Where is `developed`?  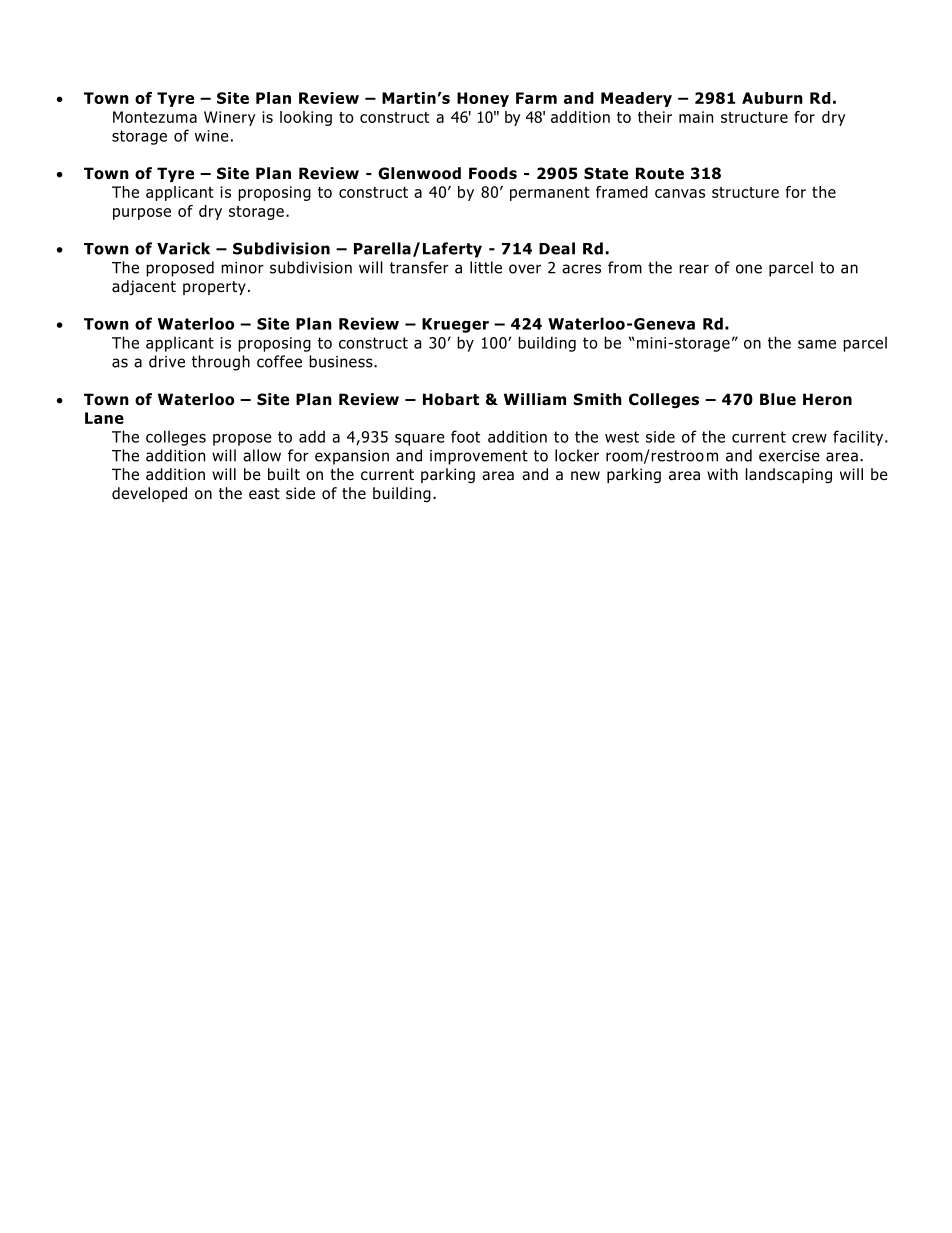 developed is located at coordinates (149, 494).
